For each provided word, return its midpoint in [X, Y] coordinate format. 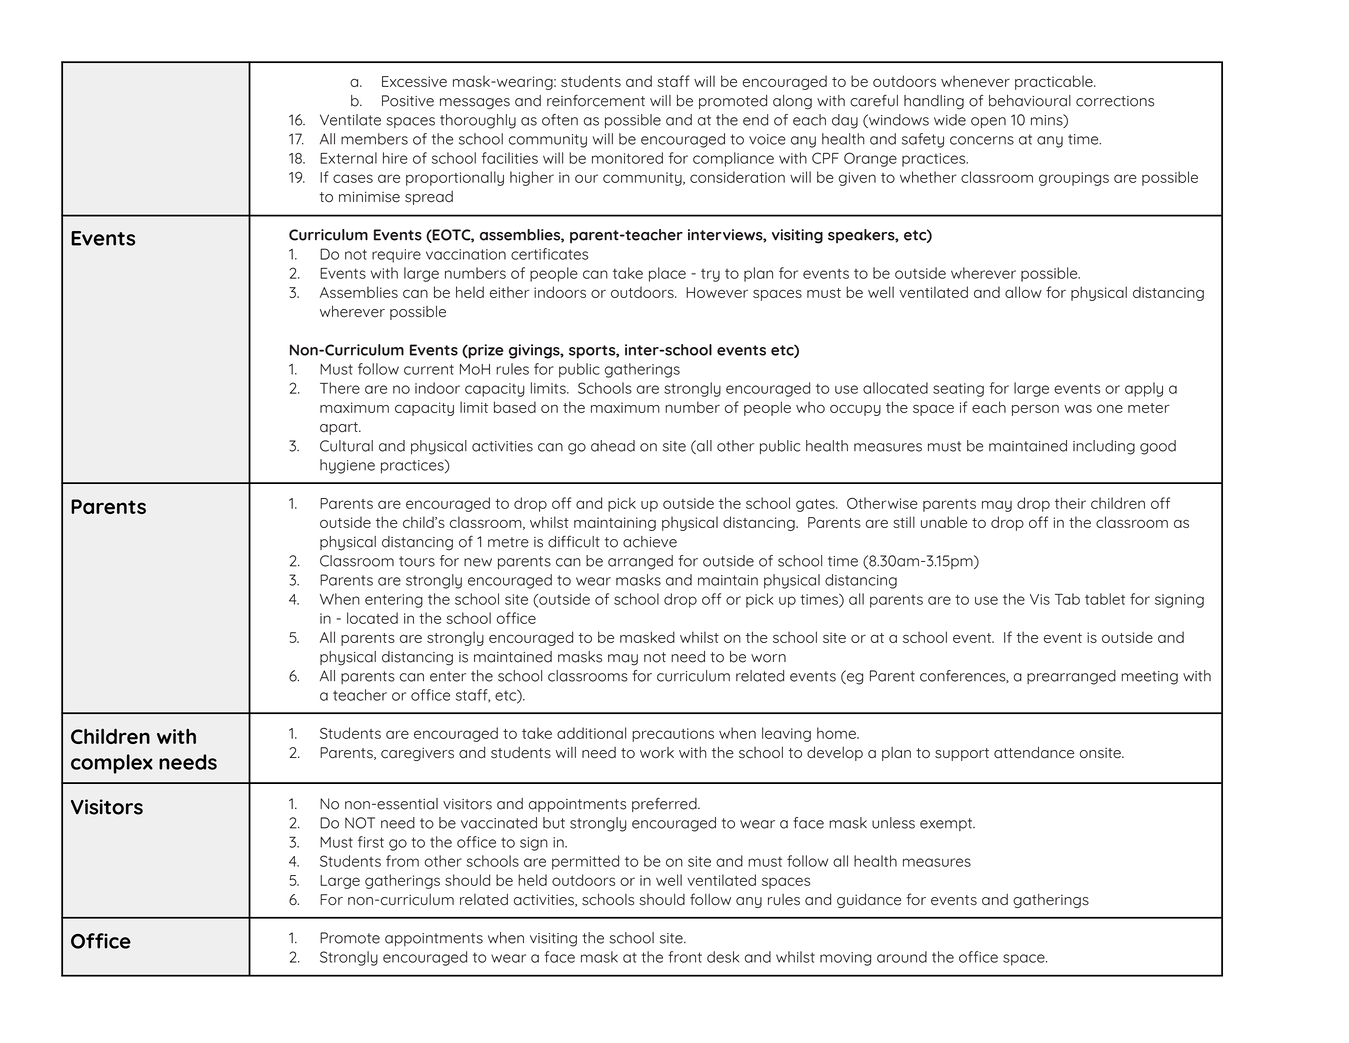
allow [1023, 292]
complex [112, 764]
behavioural [1030, 101]
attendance [1034, 752]
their [1070, 503]
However [717, 292]
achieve [650, 542]
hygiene [347, 466]
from [402, 861]
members [374, 139]
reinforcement [596, 100]
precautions [673, 735]
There [340, 388]
